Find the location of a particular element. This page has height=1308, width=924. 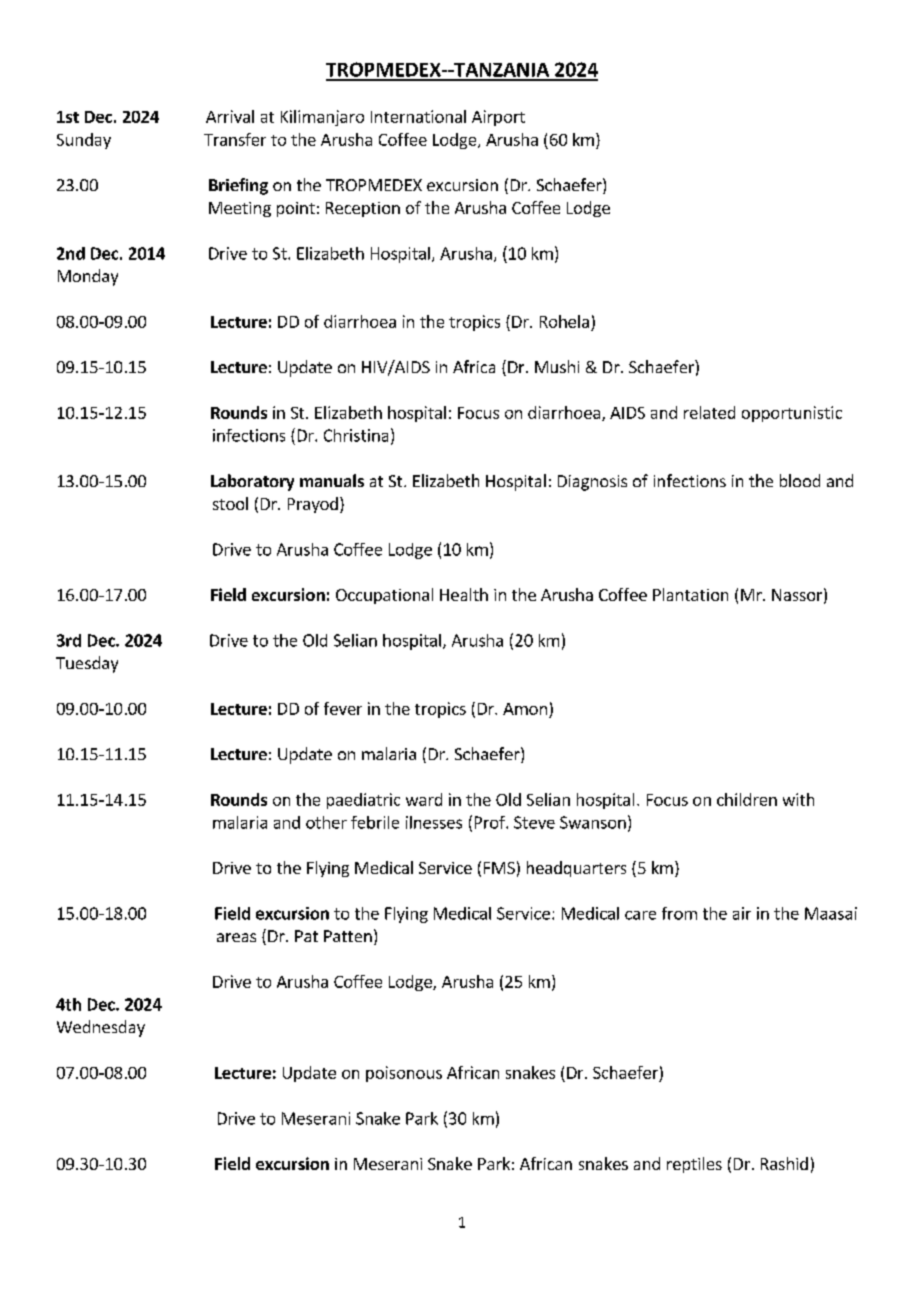

poisonous is located at coordinates (404, 1074).
